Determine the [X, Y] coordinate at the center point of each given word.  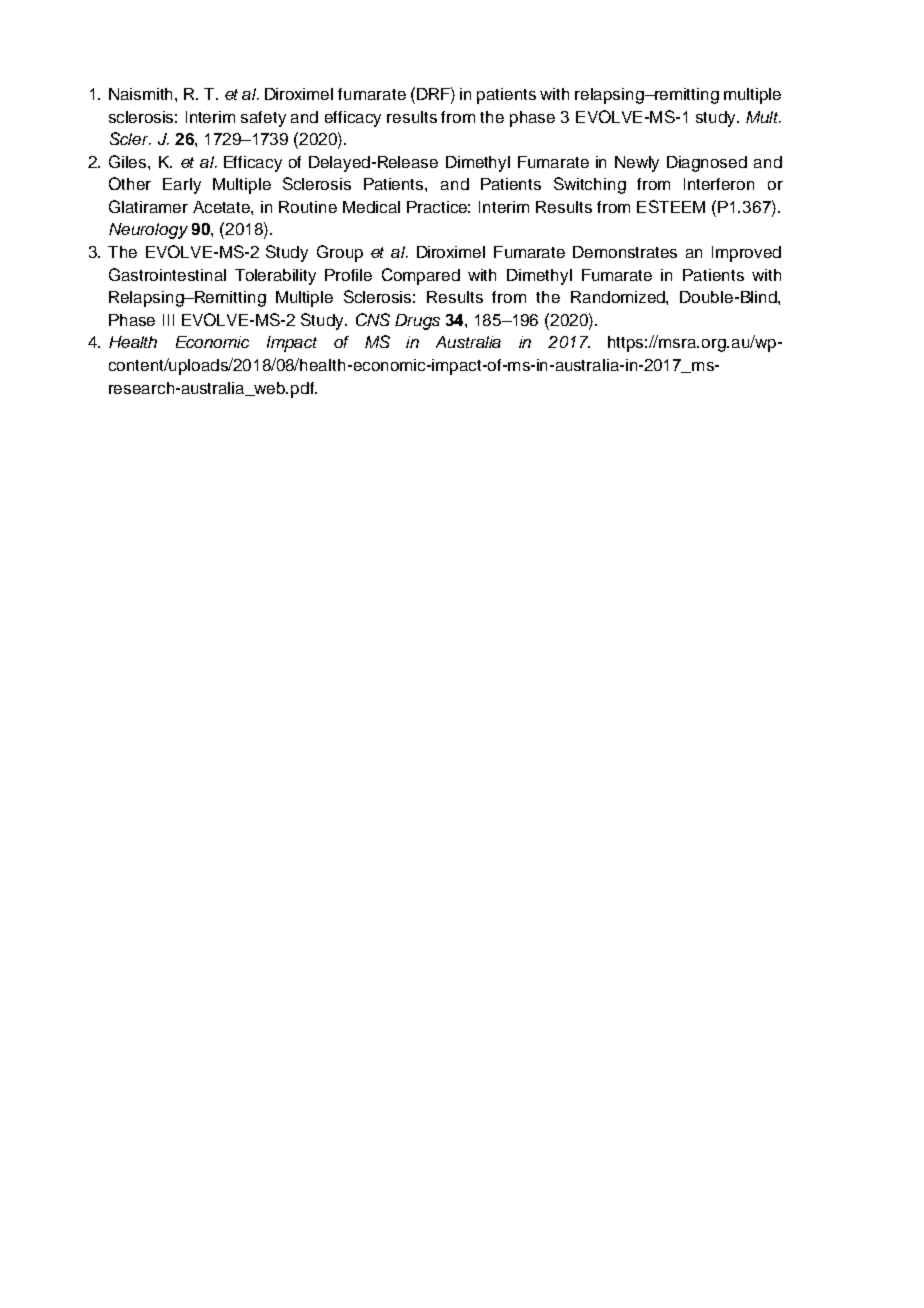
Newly [637, 164]
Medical [371, 207]
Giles [129, 161]
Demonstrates [625, 252]
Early [182, 186]
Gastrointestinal [167, 274]
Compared [421, 276]
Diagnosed [707, 164]
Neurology [148, 231]
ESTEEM [671, 206]
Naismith [142, 94]
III [168, 320]
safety [263, 119]
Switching [590, 185]
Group [340, 253]
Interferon [719, 184]
